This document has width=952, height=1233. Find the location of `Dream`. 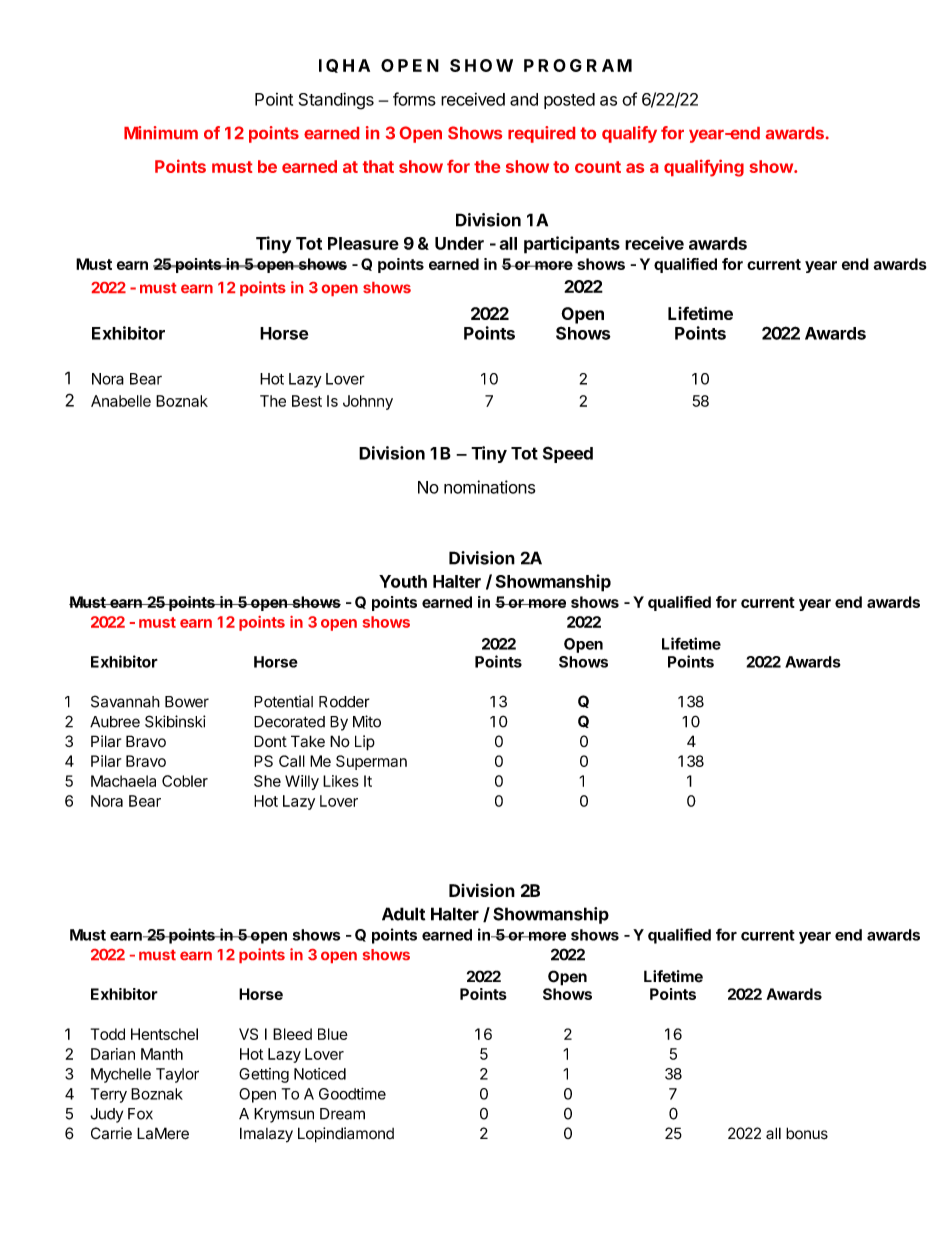

Dream is located at coordinates (342, 1114).
